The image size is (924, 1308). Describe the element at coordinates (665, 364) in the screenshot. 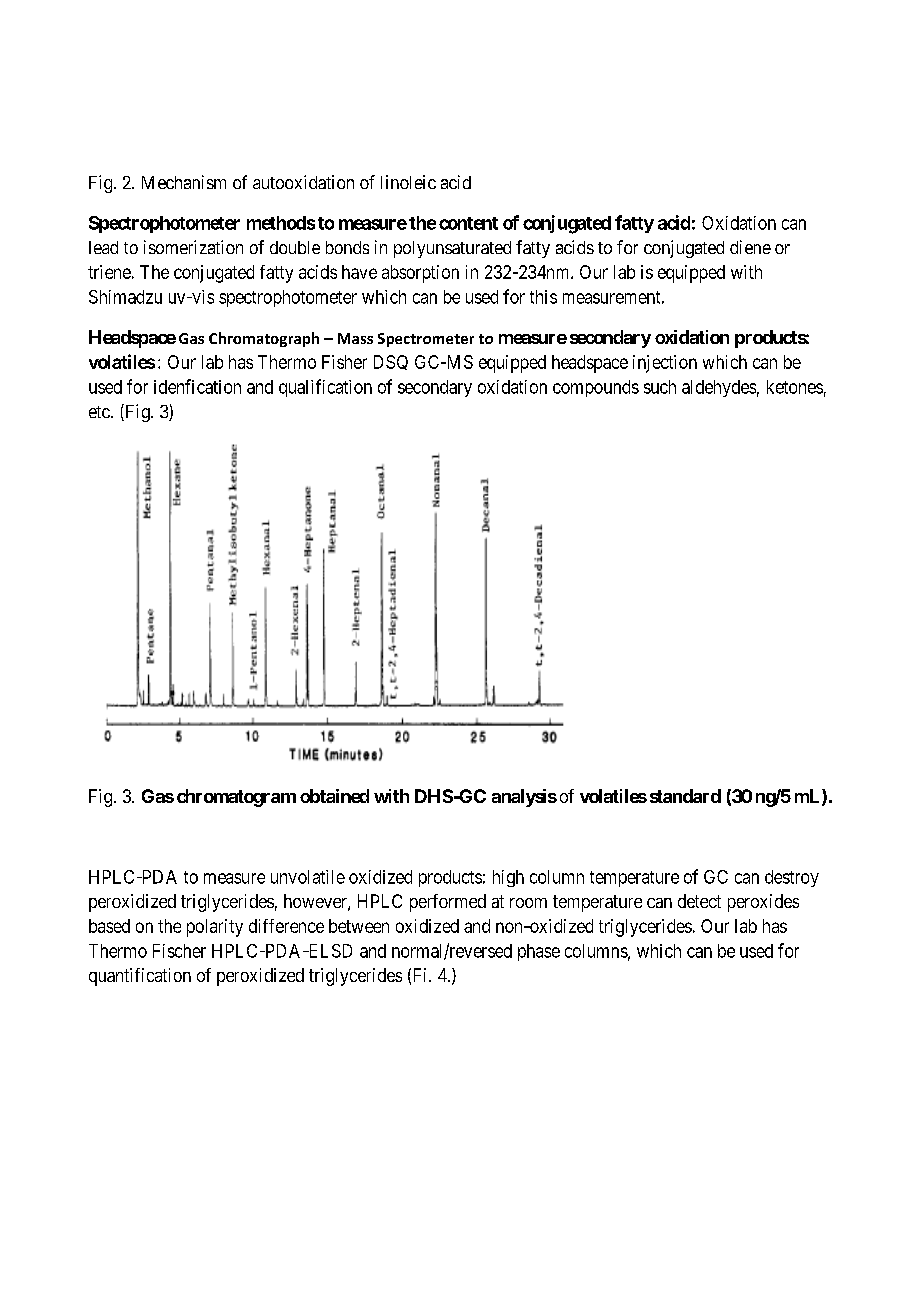

I see `injection` at that location.
